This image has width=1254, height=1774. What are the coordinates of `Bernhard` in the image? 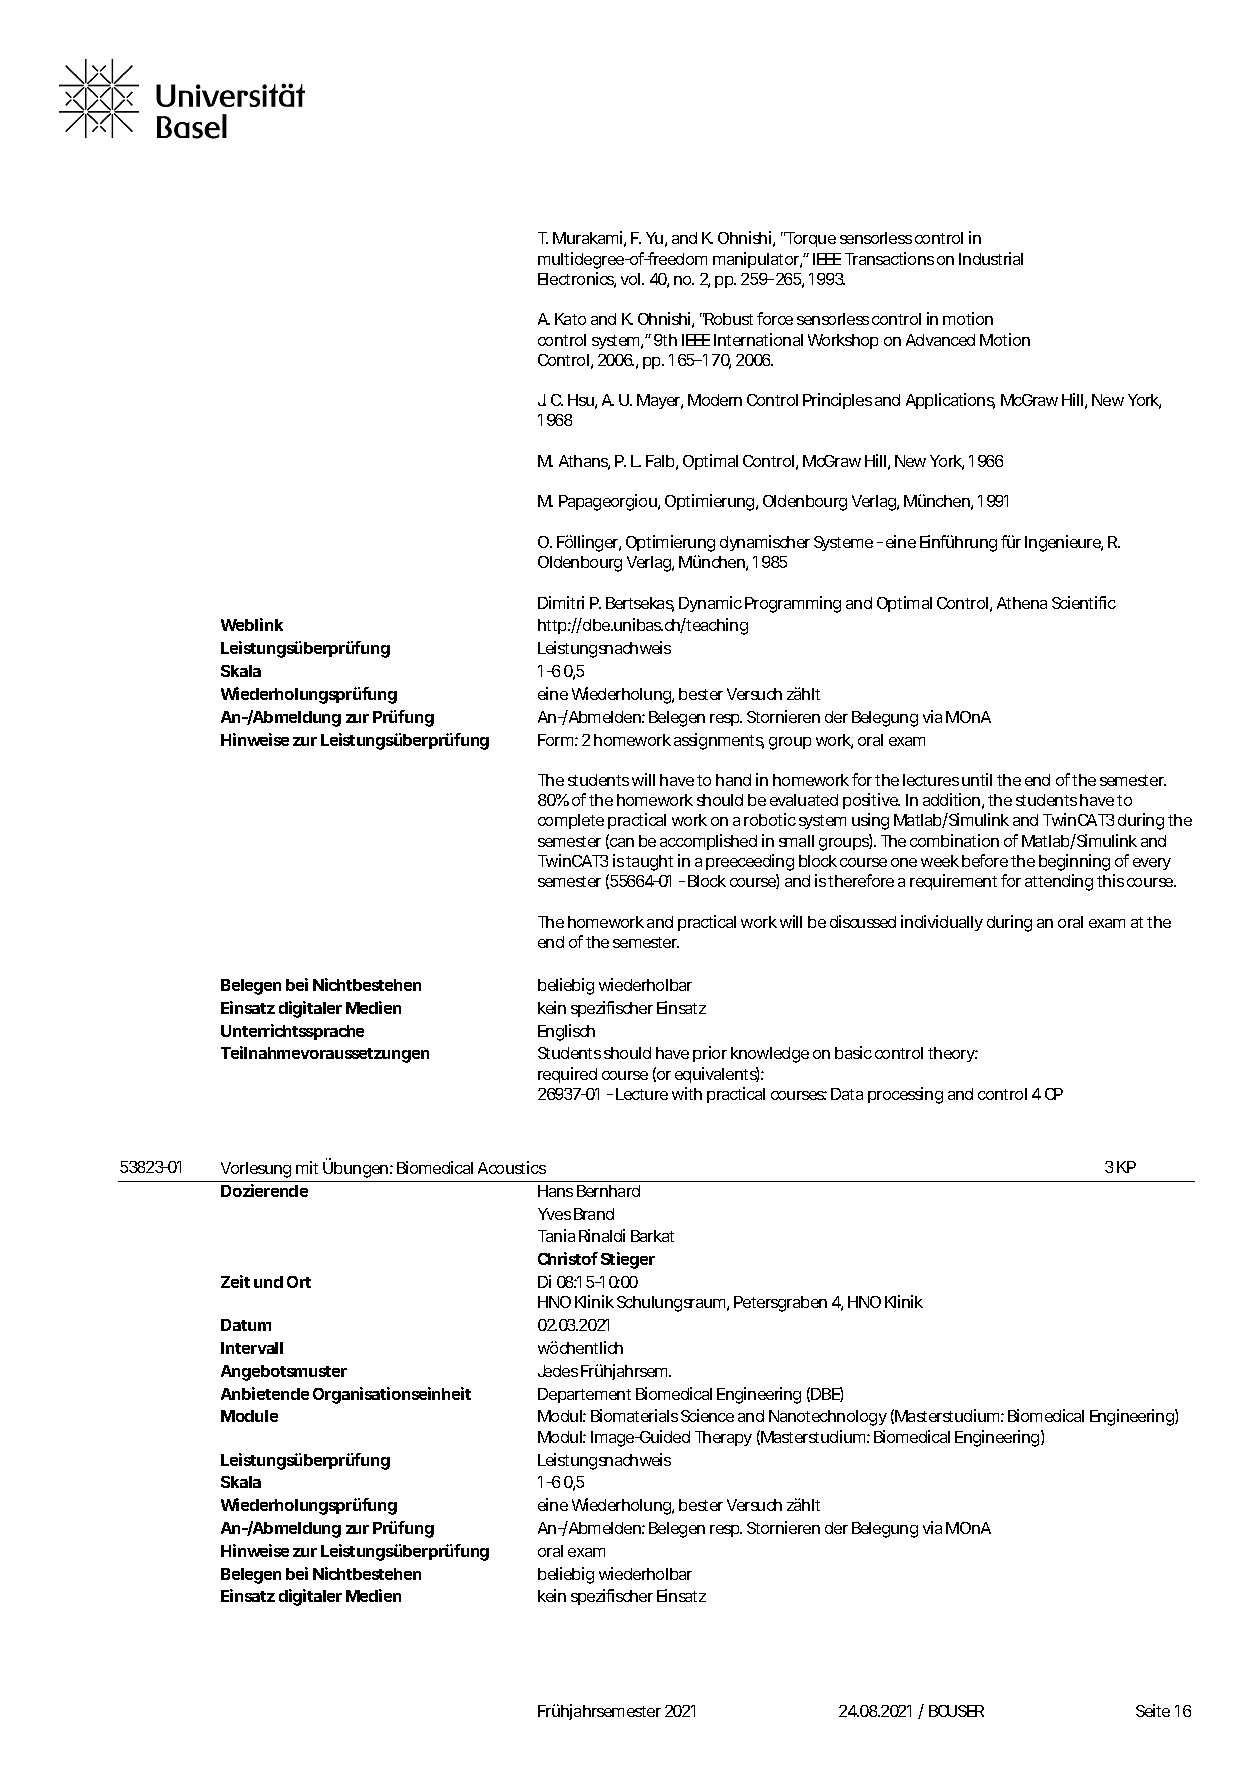 It's located at (608, 1191).
